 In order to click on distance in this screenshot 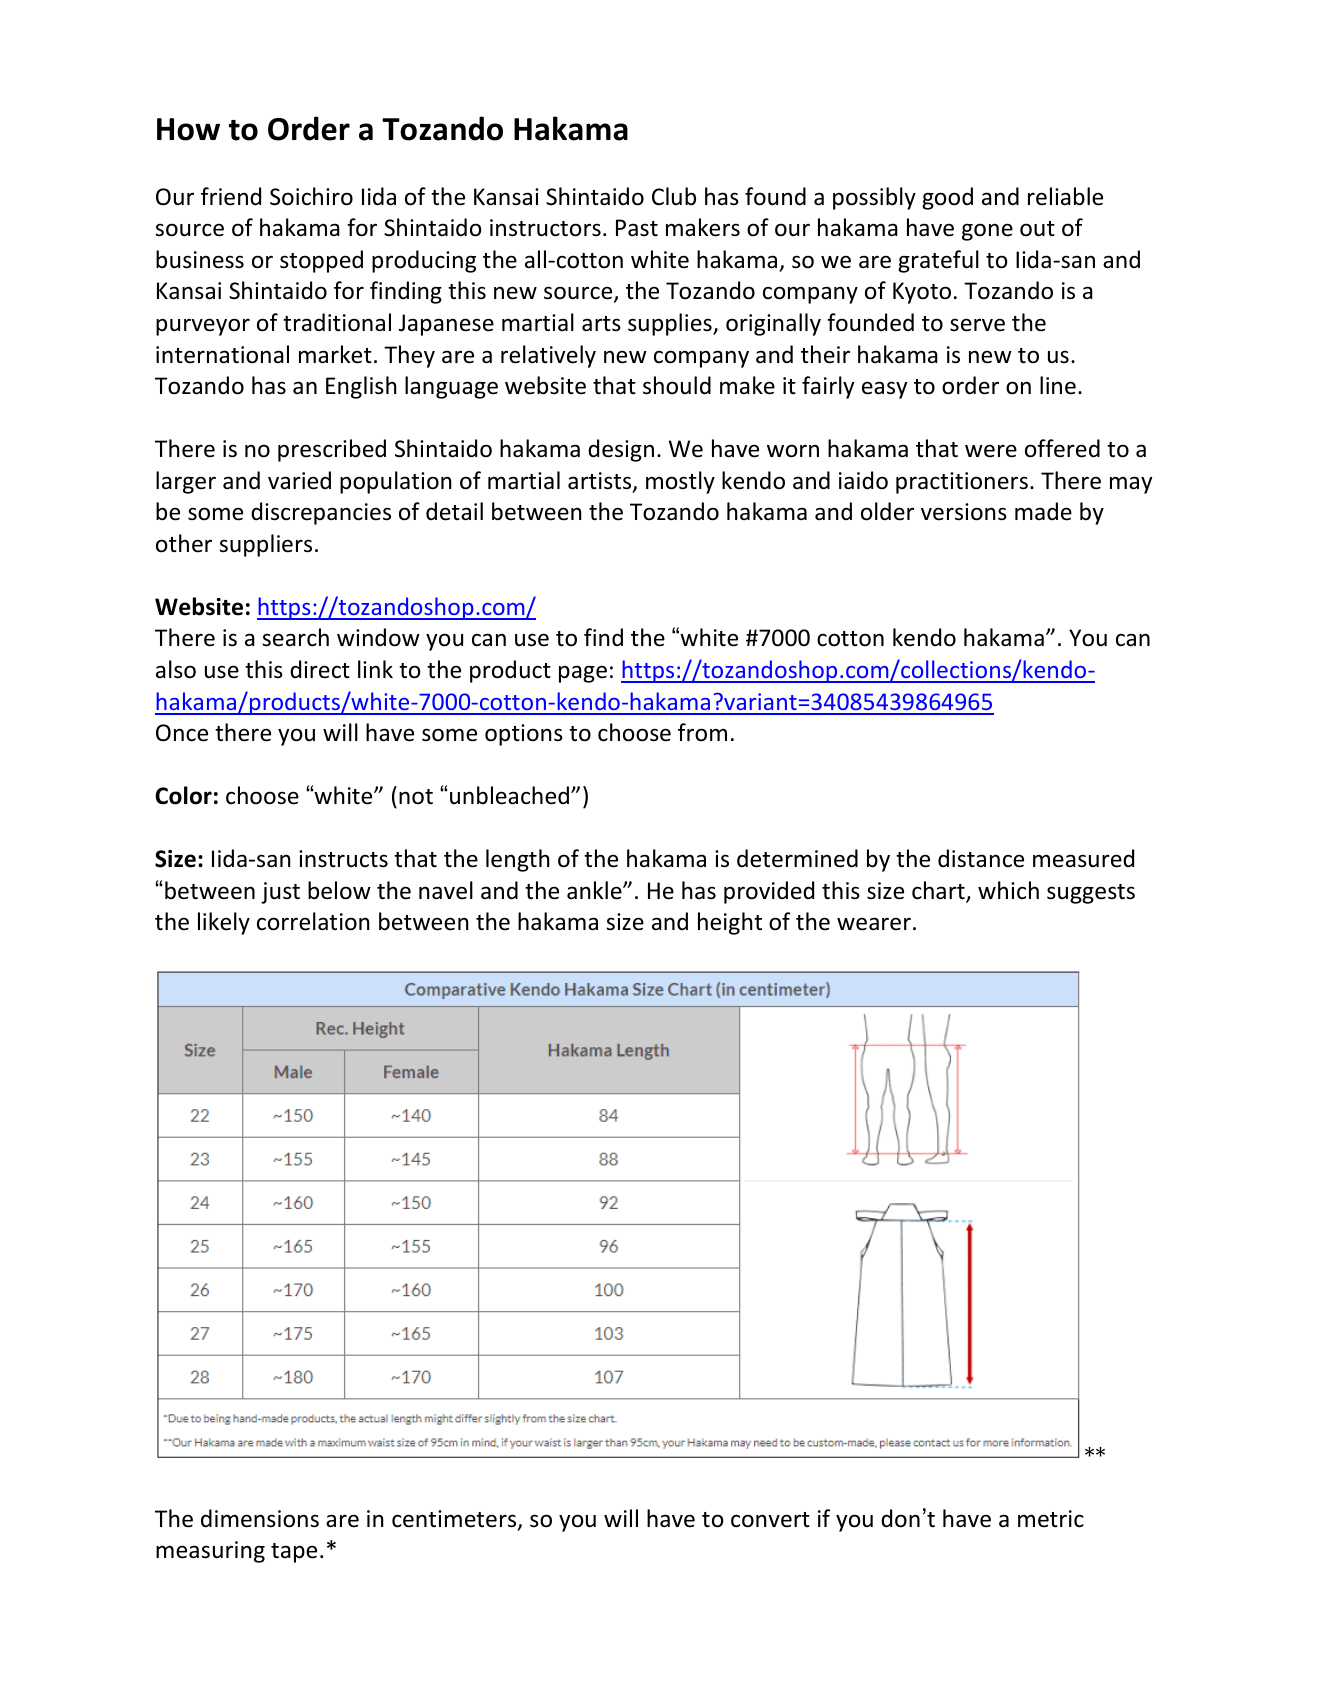, I will do `click(981, 858)`.
